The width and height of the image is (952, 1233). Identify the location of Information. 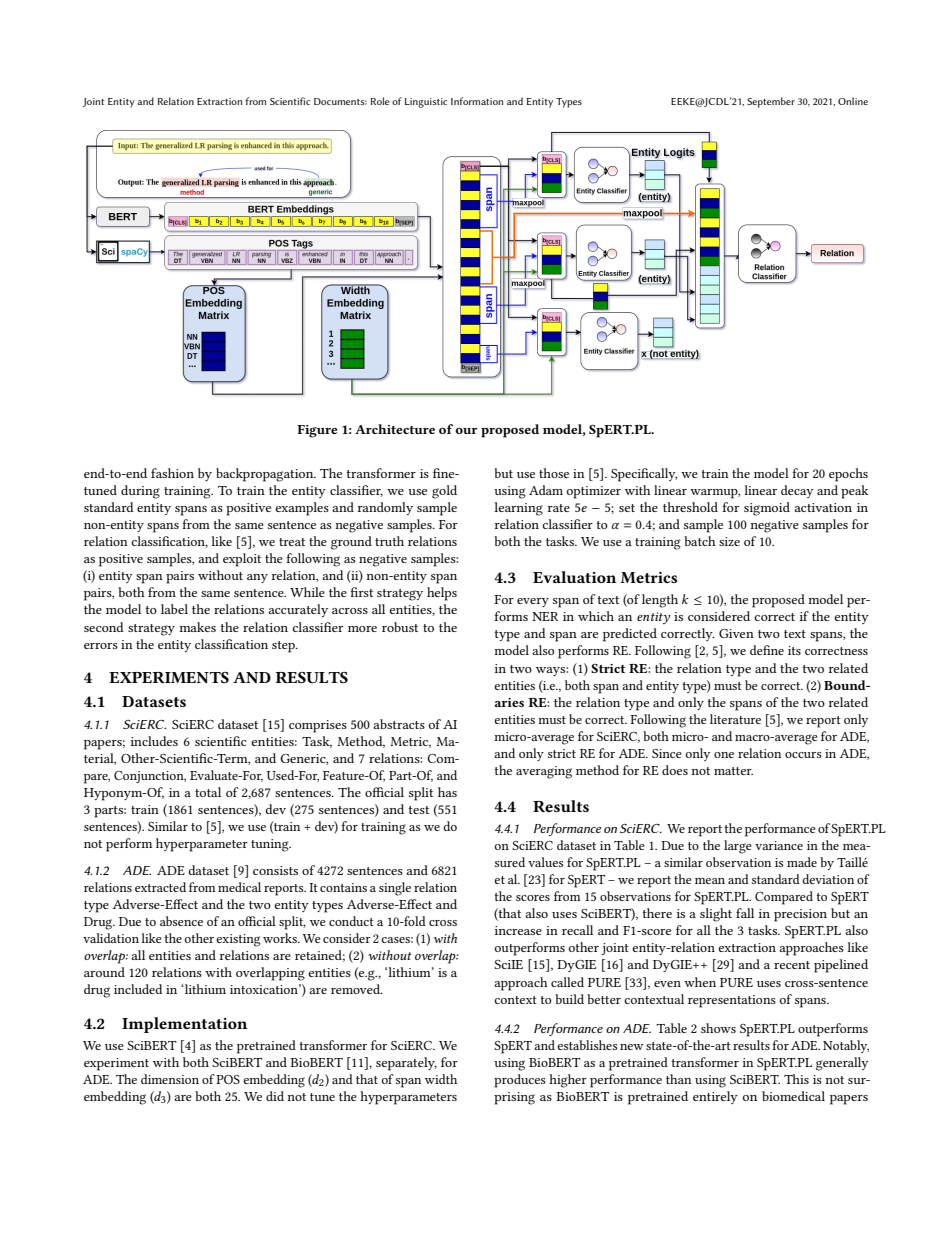
(477, 101).
